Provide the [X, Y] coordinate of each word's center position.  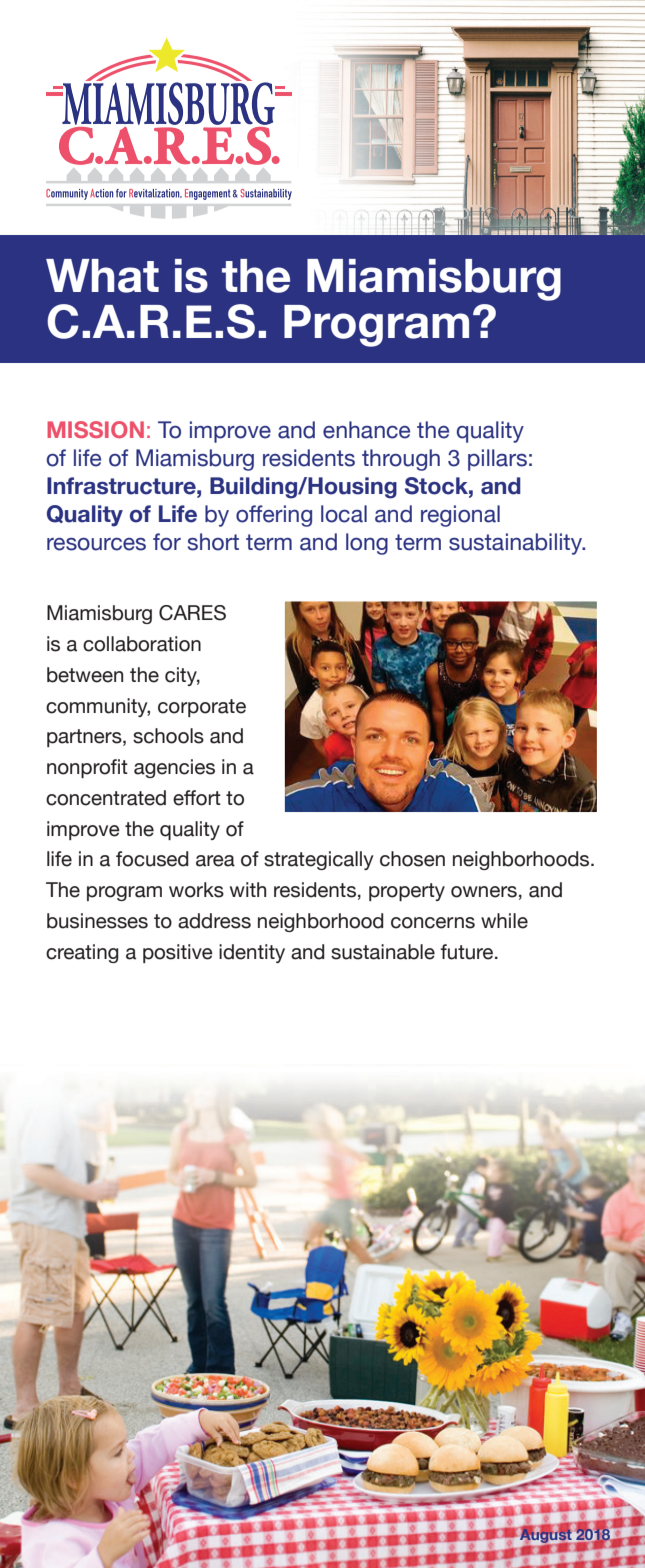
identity [252, 953]
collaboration [142, 644]
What [102, 276]
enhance [366, 430]
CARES [192, 613]
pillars [497, 460]
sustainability [517, 544]
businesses [97, 921]
